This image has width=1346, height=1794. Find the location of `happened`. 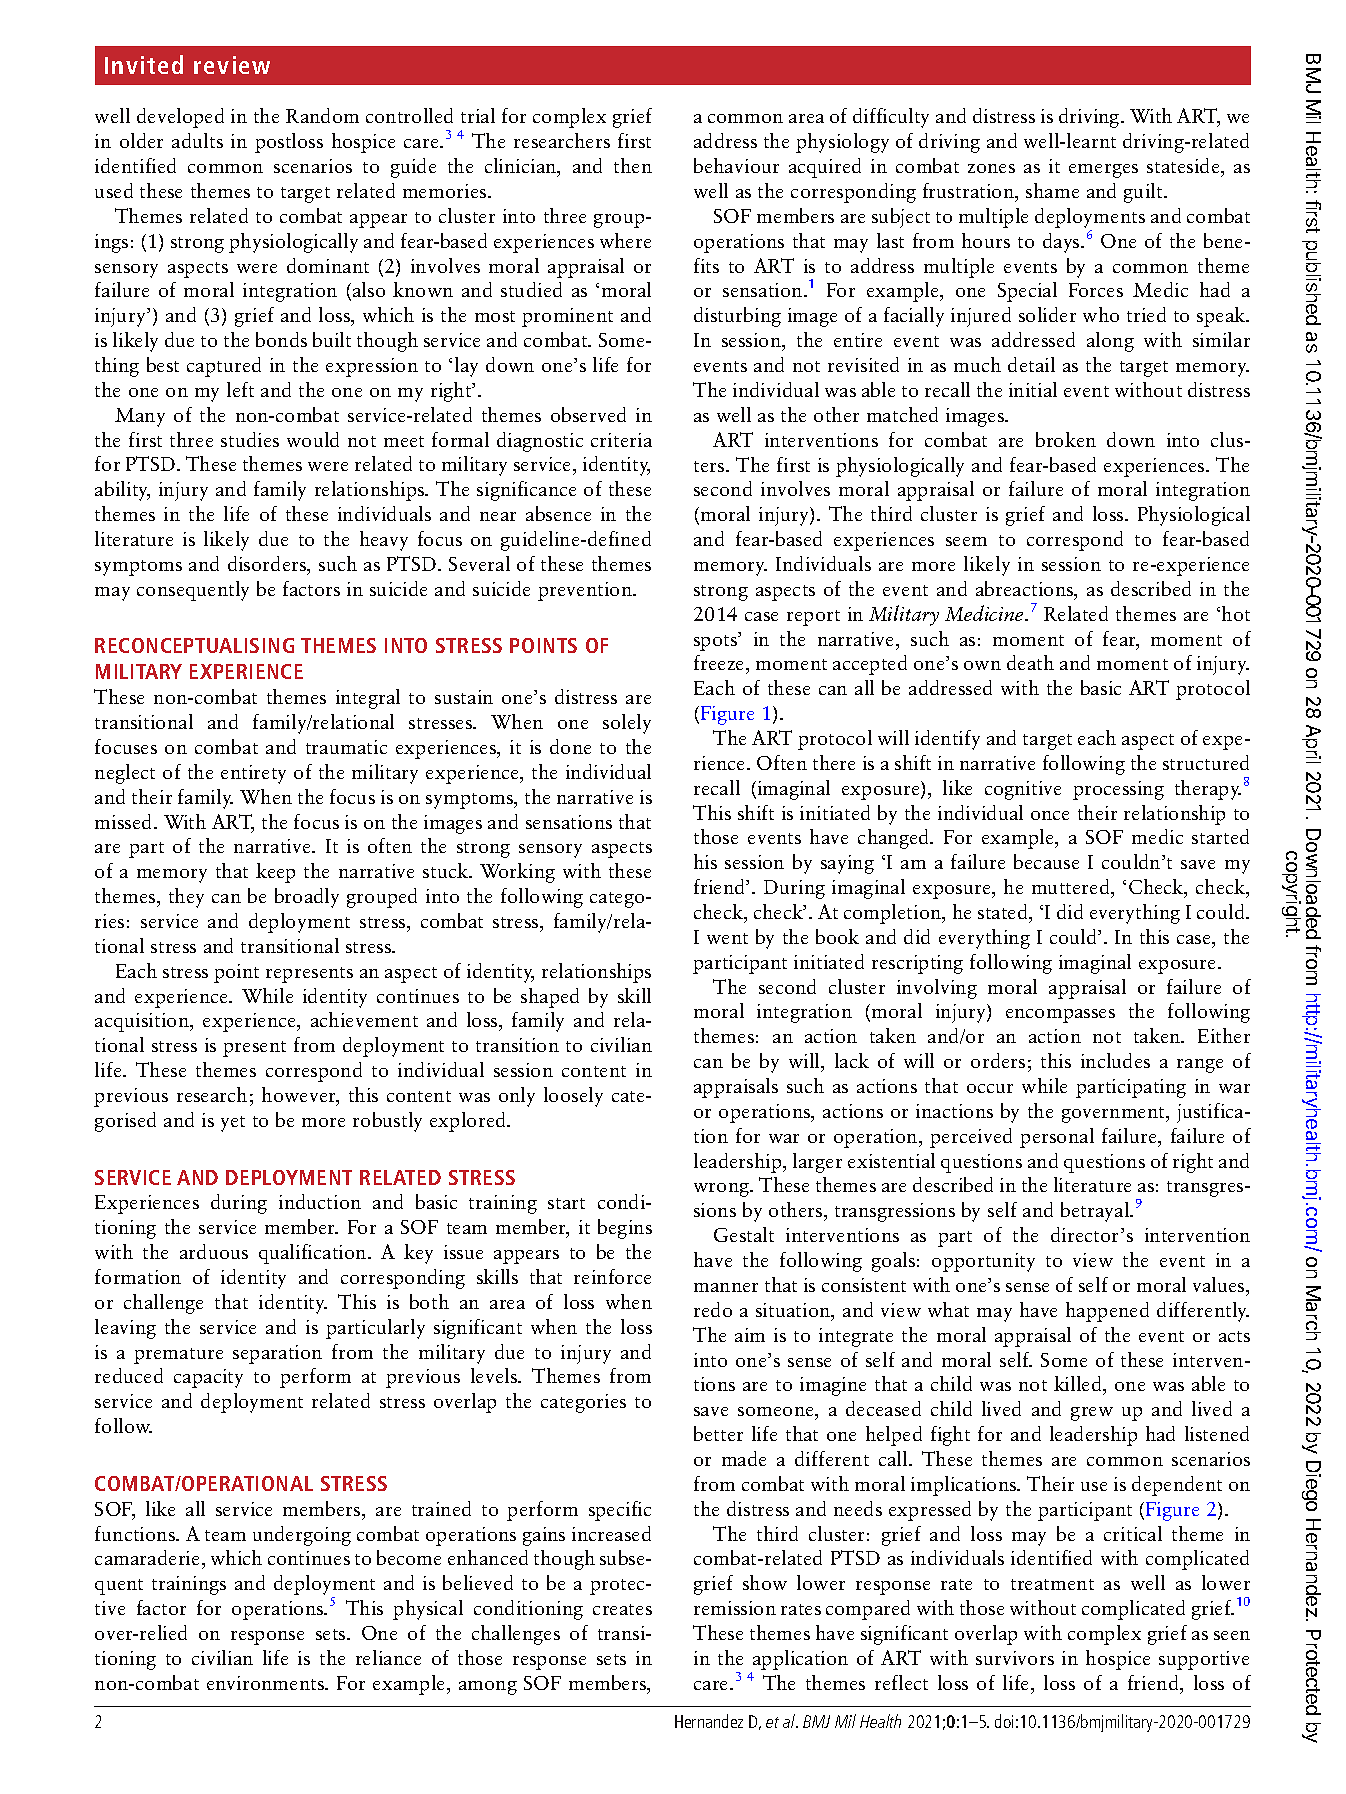

happened is located at coordinates (1107, 1312).
